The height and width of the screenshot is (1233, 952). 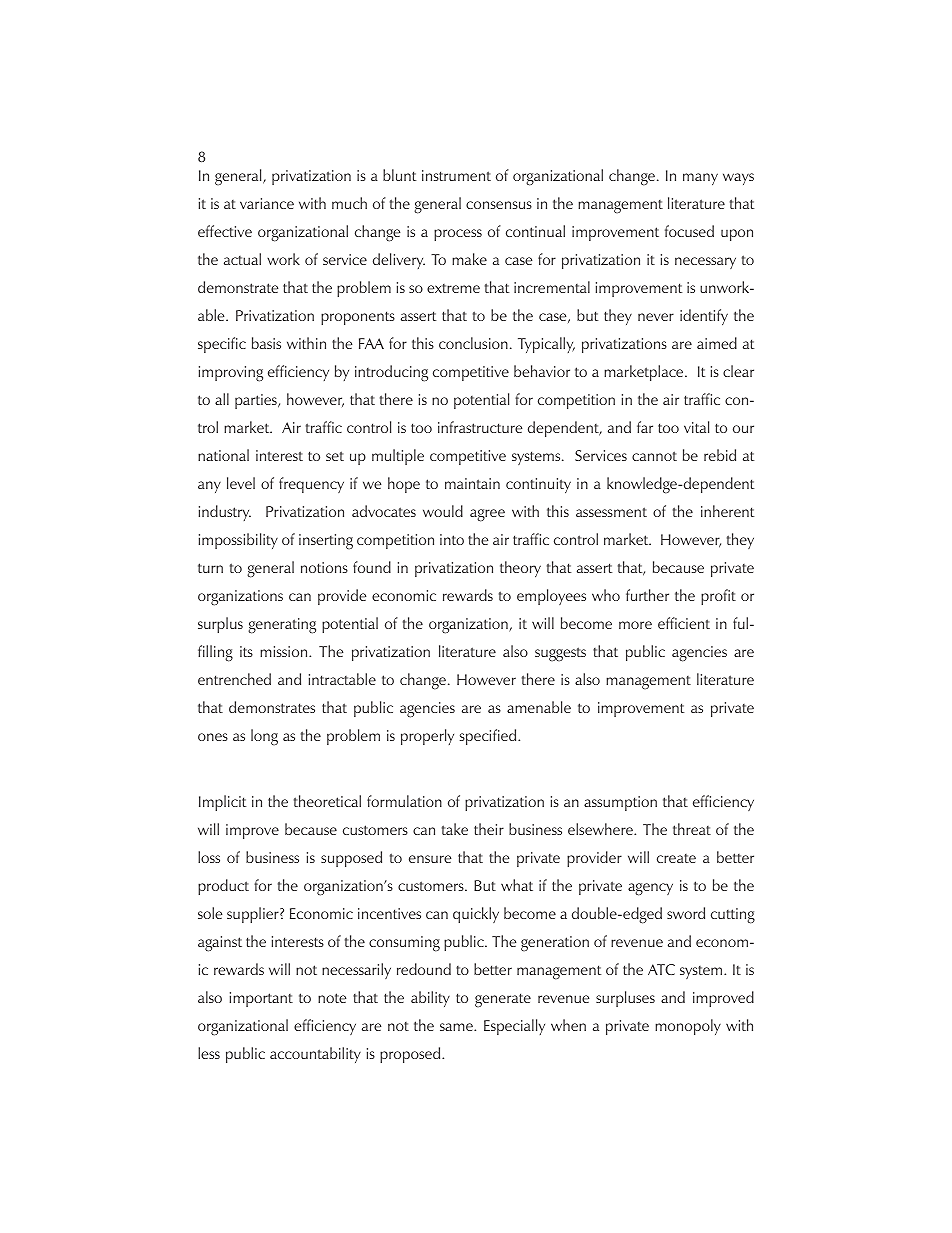 I want to click on many, so click(x=700, y=179).
